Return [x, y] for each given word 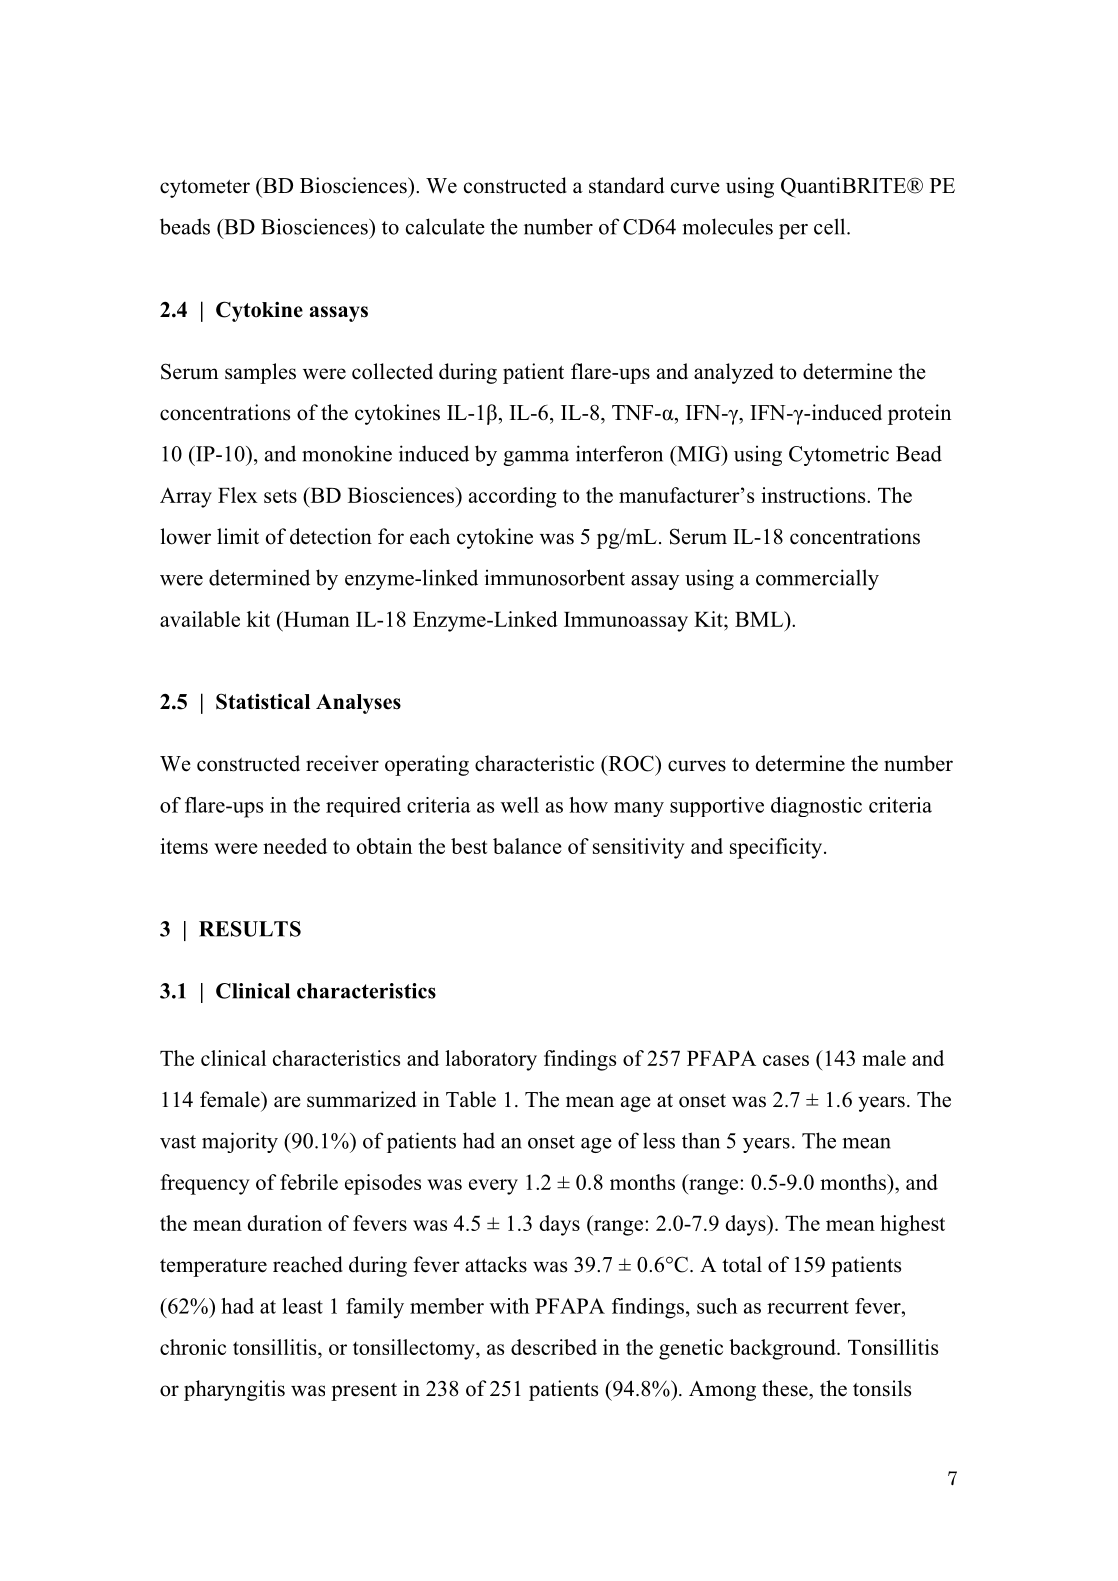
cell [831, 226]
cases [786, 1060]
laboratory [491, 1060]
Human [315, 619]
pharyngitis [234, 1390]
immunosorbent [554, 577]
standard [626, 185]
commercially [817, 579]
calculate [445, 226]
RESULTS [250, 929]
